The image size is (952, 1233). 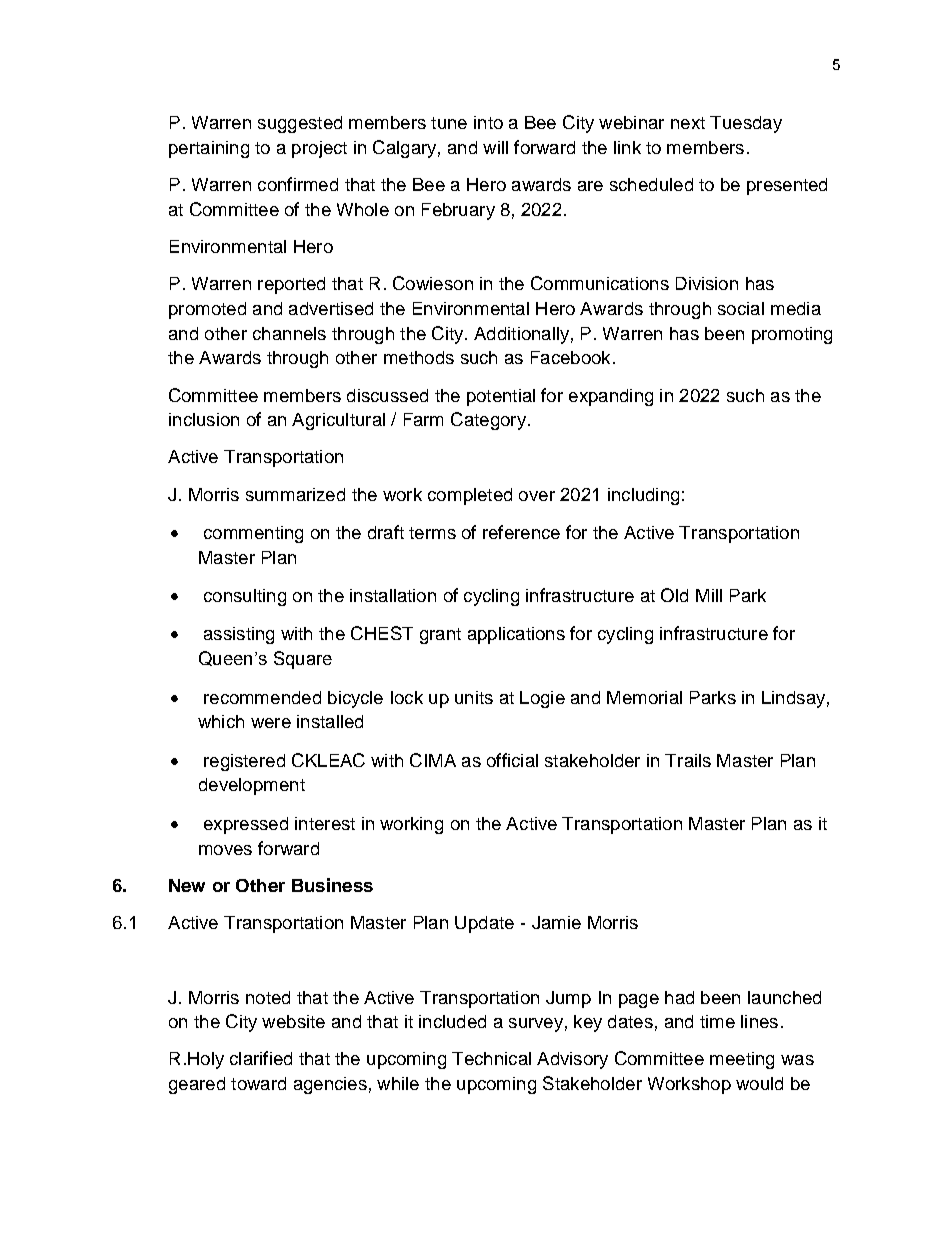 I want to click on summarized, so click(x=295, y=494).
